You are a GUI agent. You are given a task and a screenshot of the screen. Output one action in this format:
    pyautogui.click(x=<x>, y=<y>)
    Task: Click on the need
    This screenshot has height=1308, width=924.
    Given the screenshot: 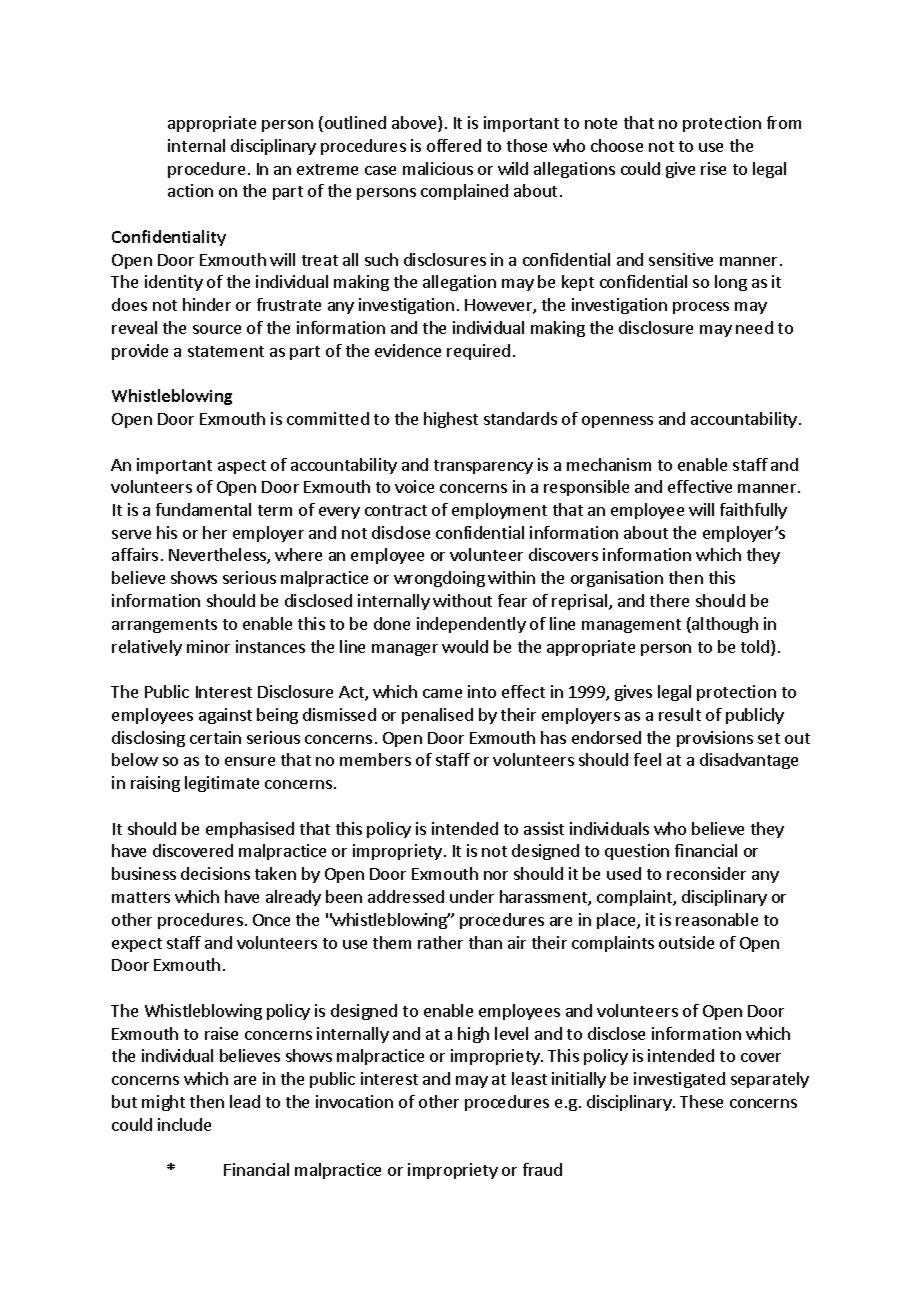 What is the action you would take?
    pyautogui.click(x=754, y=327)
